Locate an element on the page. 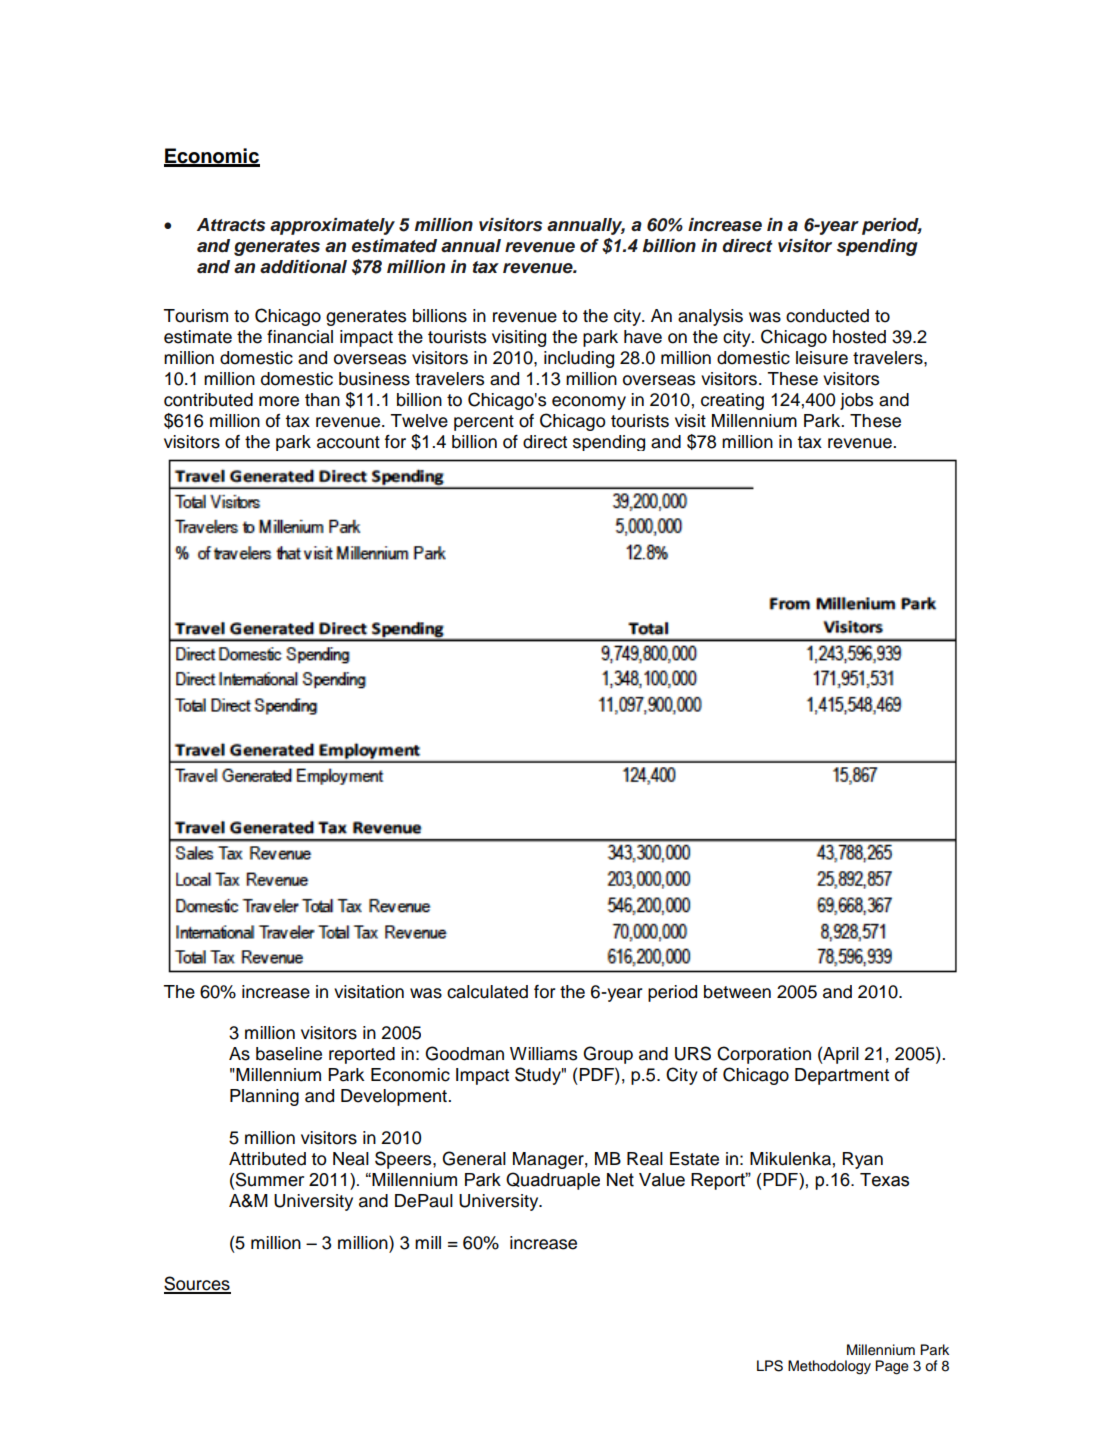 The image size is (1113, 1440). calculated is located at coordinates (487, 992).
